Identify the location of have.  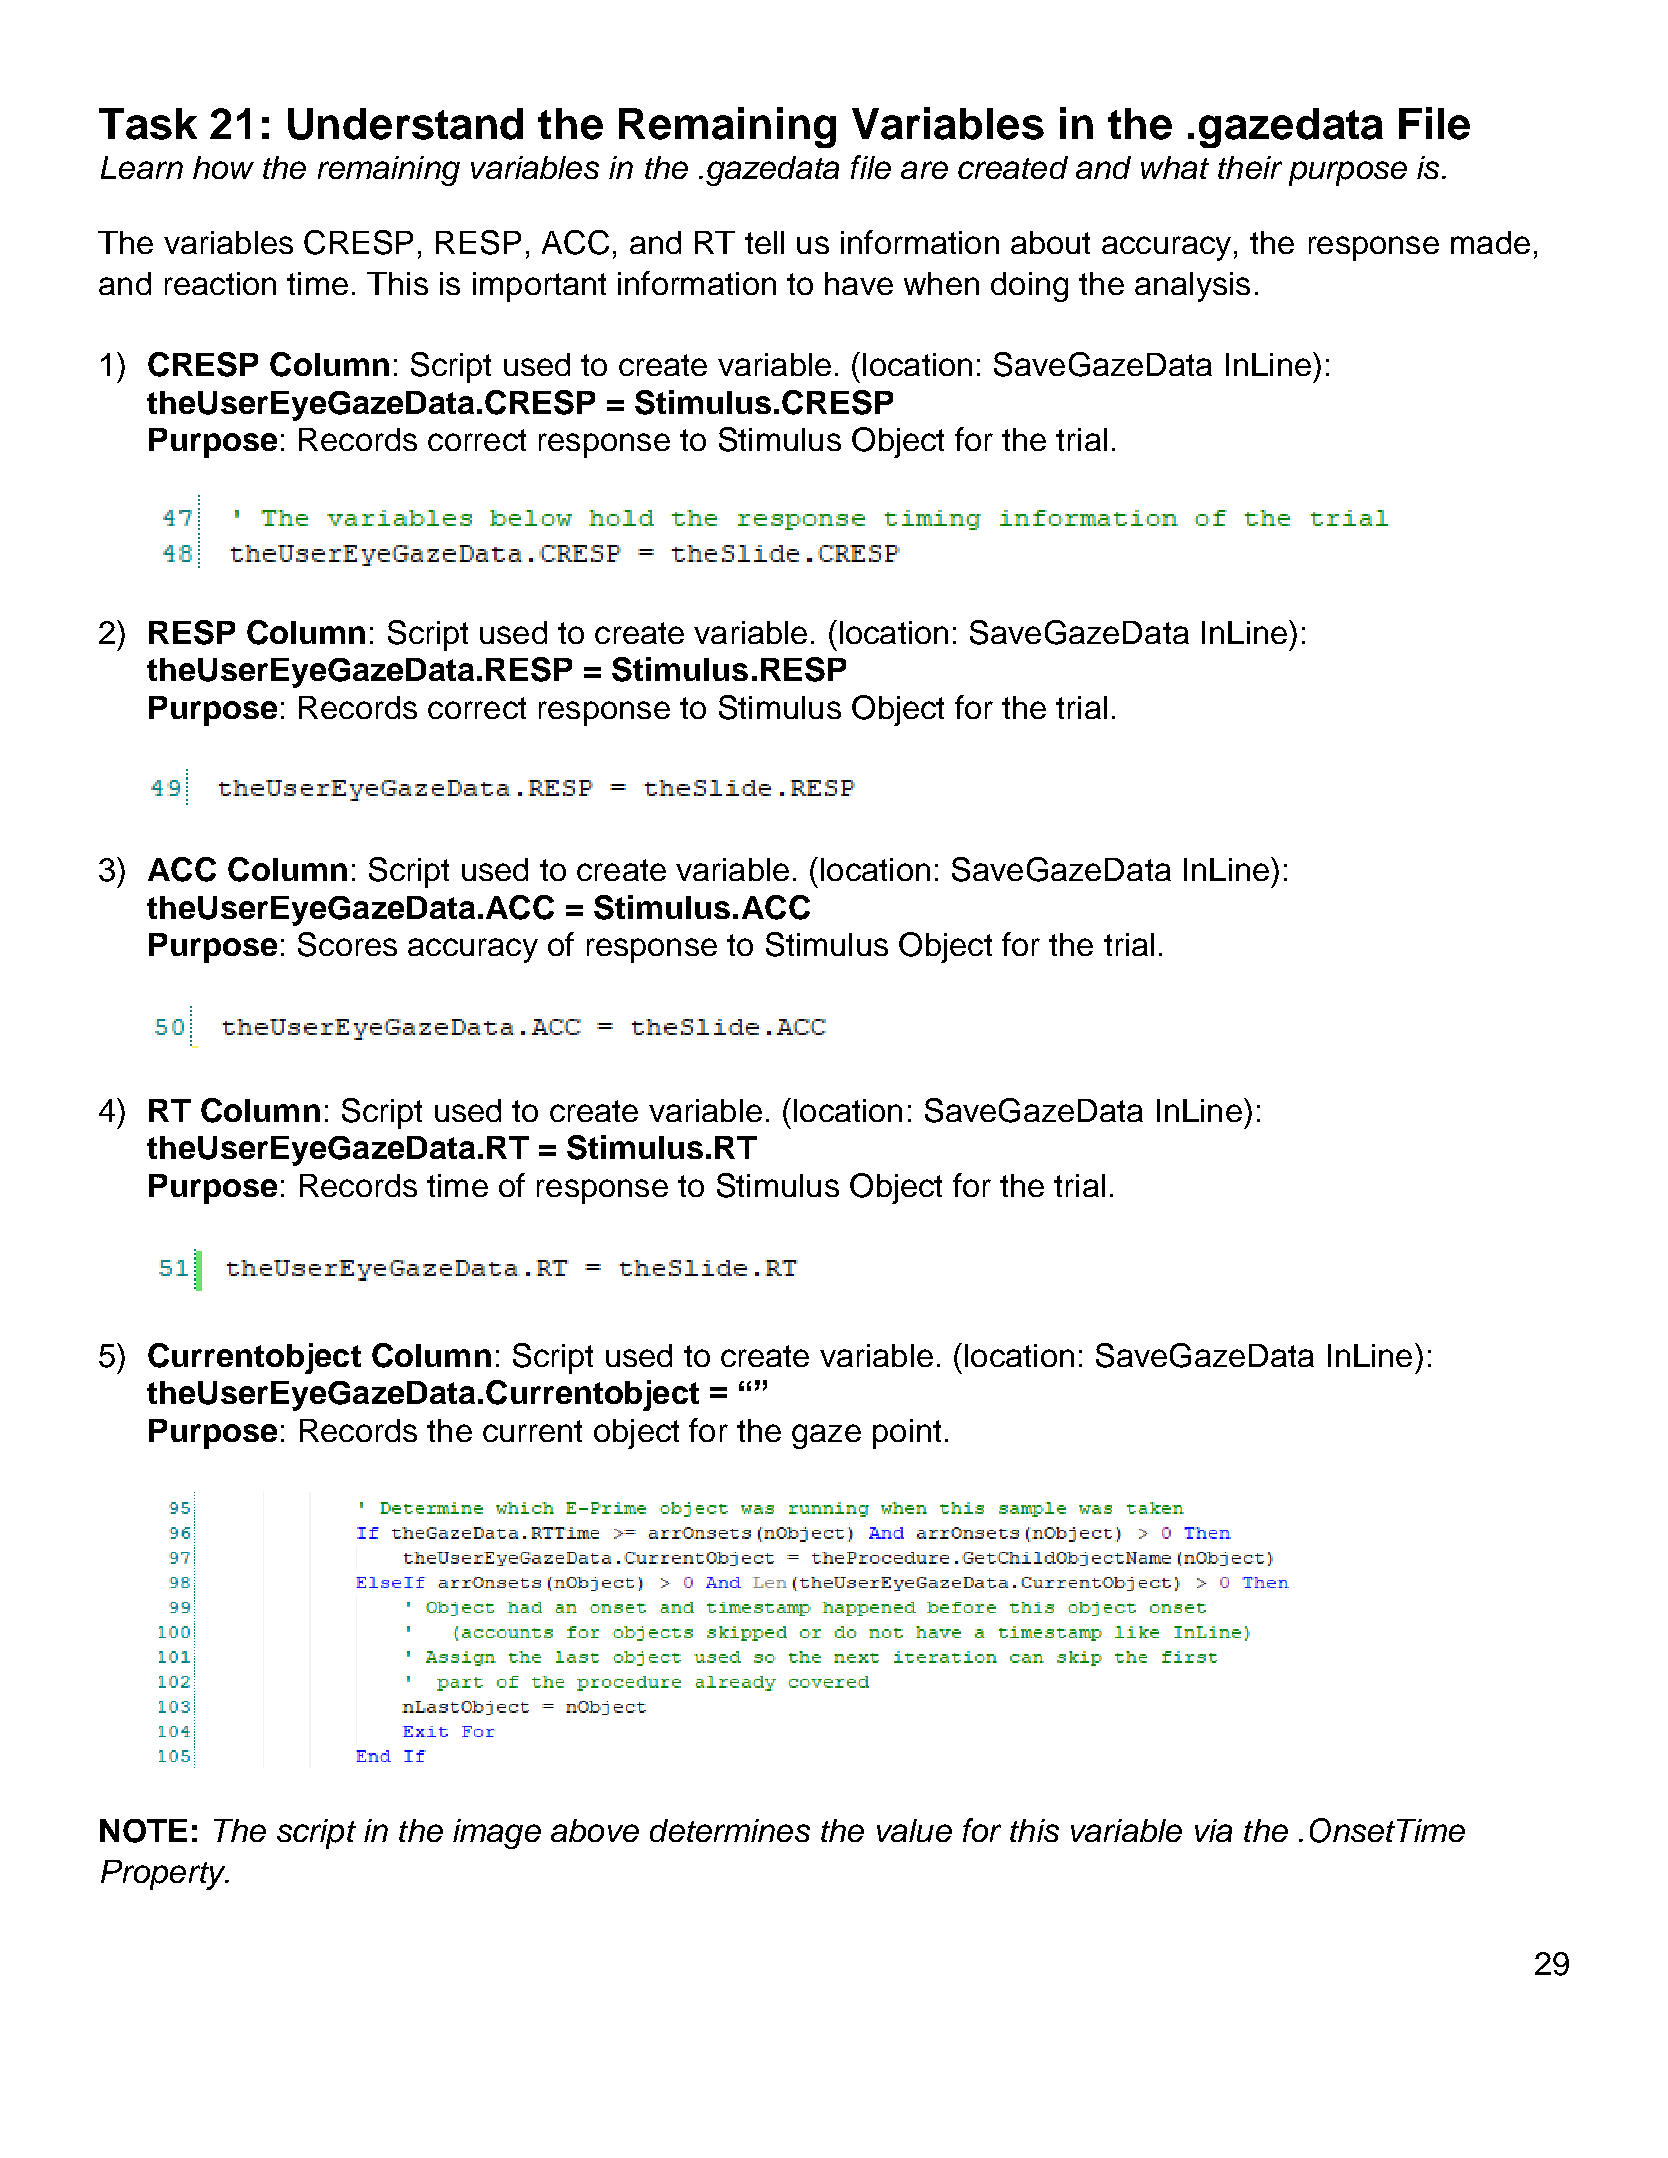
(859, 283).
